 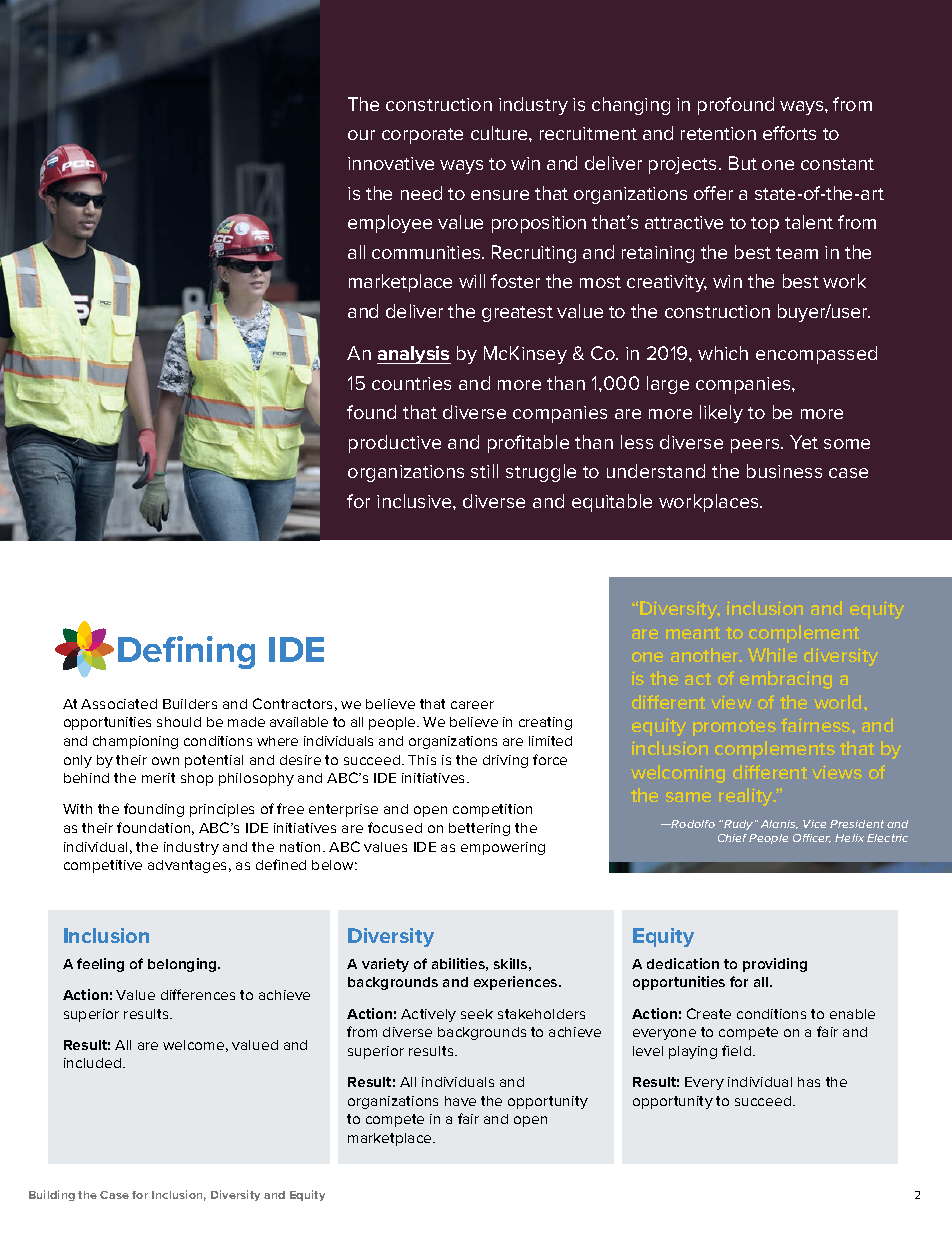 What do you see at coordinates (395, 444) in the screenshot?
I see `productive` at bounding box center [395, 444].
